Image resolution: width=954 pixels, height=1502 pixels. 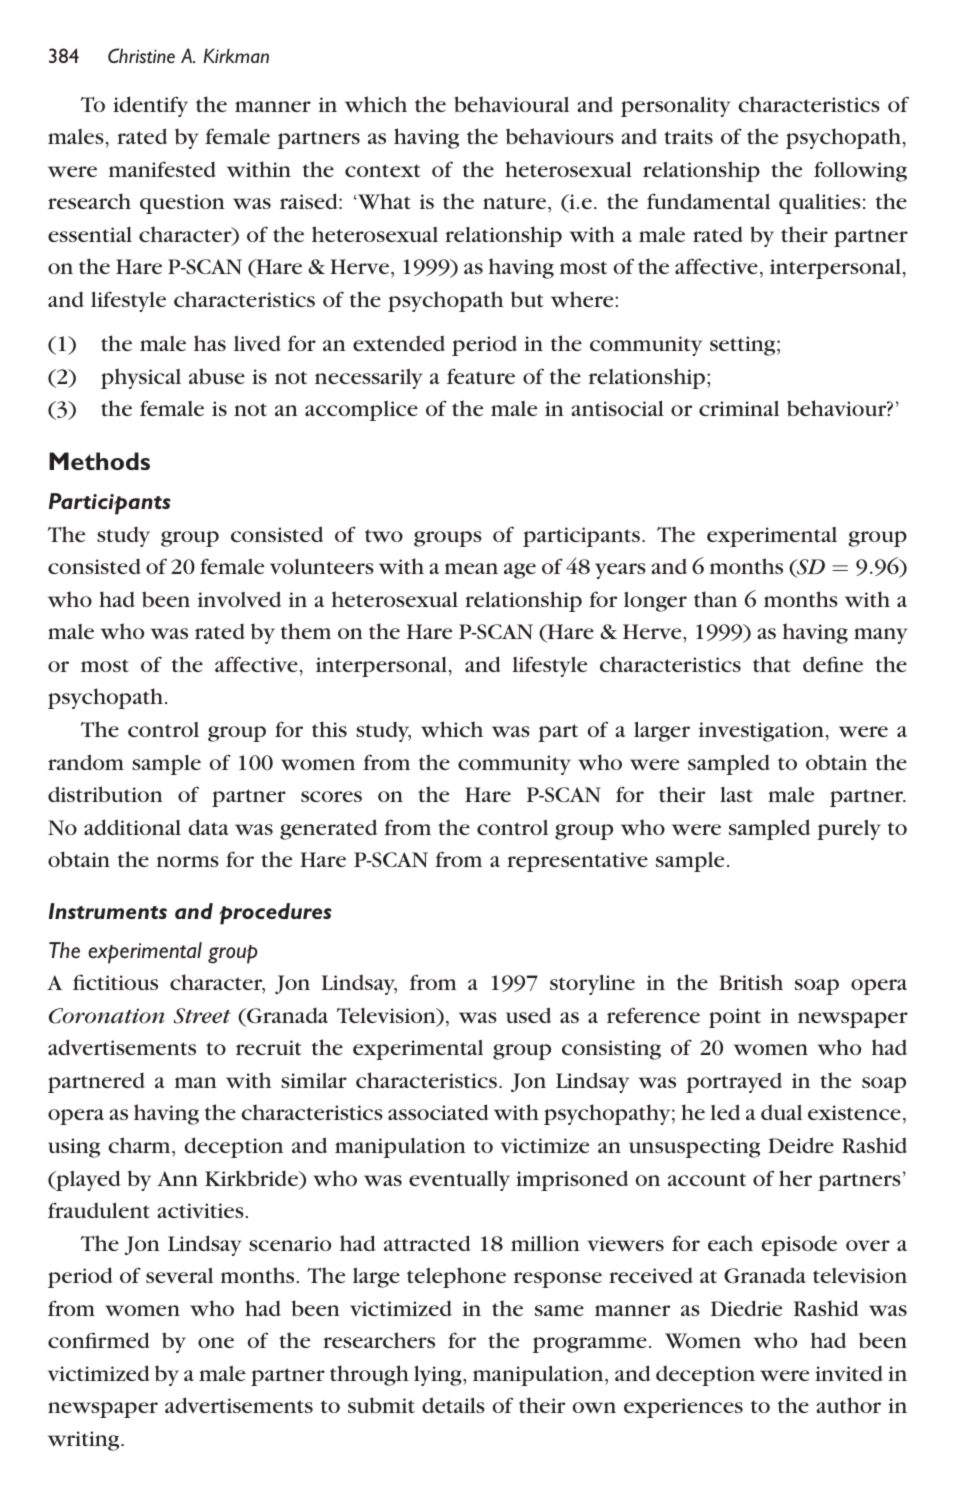 I want to click on fictitious, so click(x=115, y=982).
